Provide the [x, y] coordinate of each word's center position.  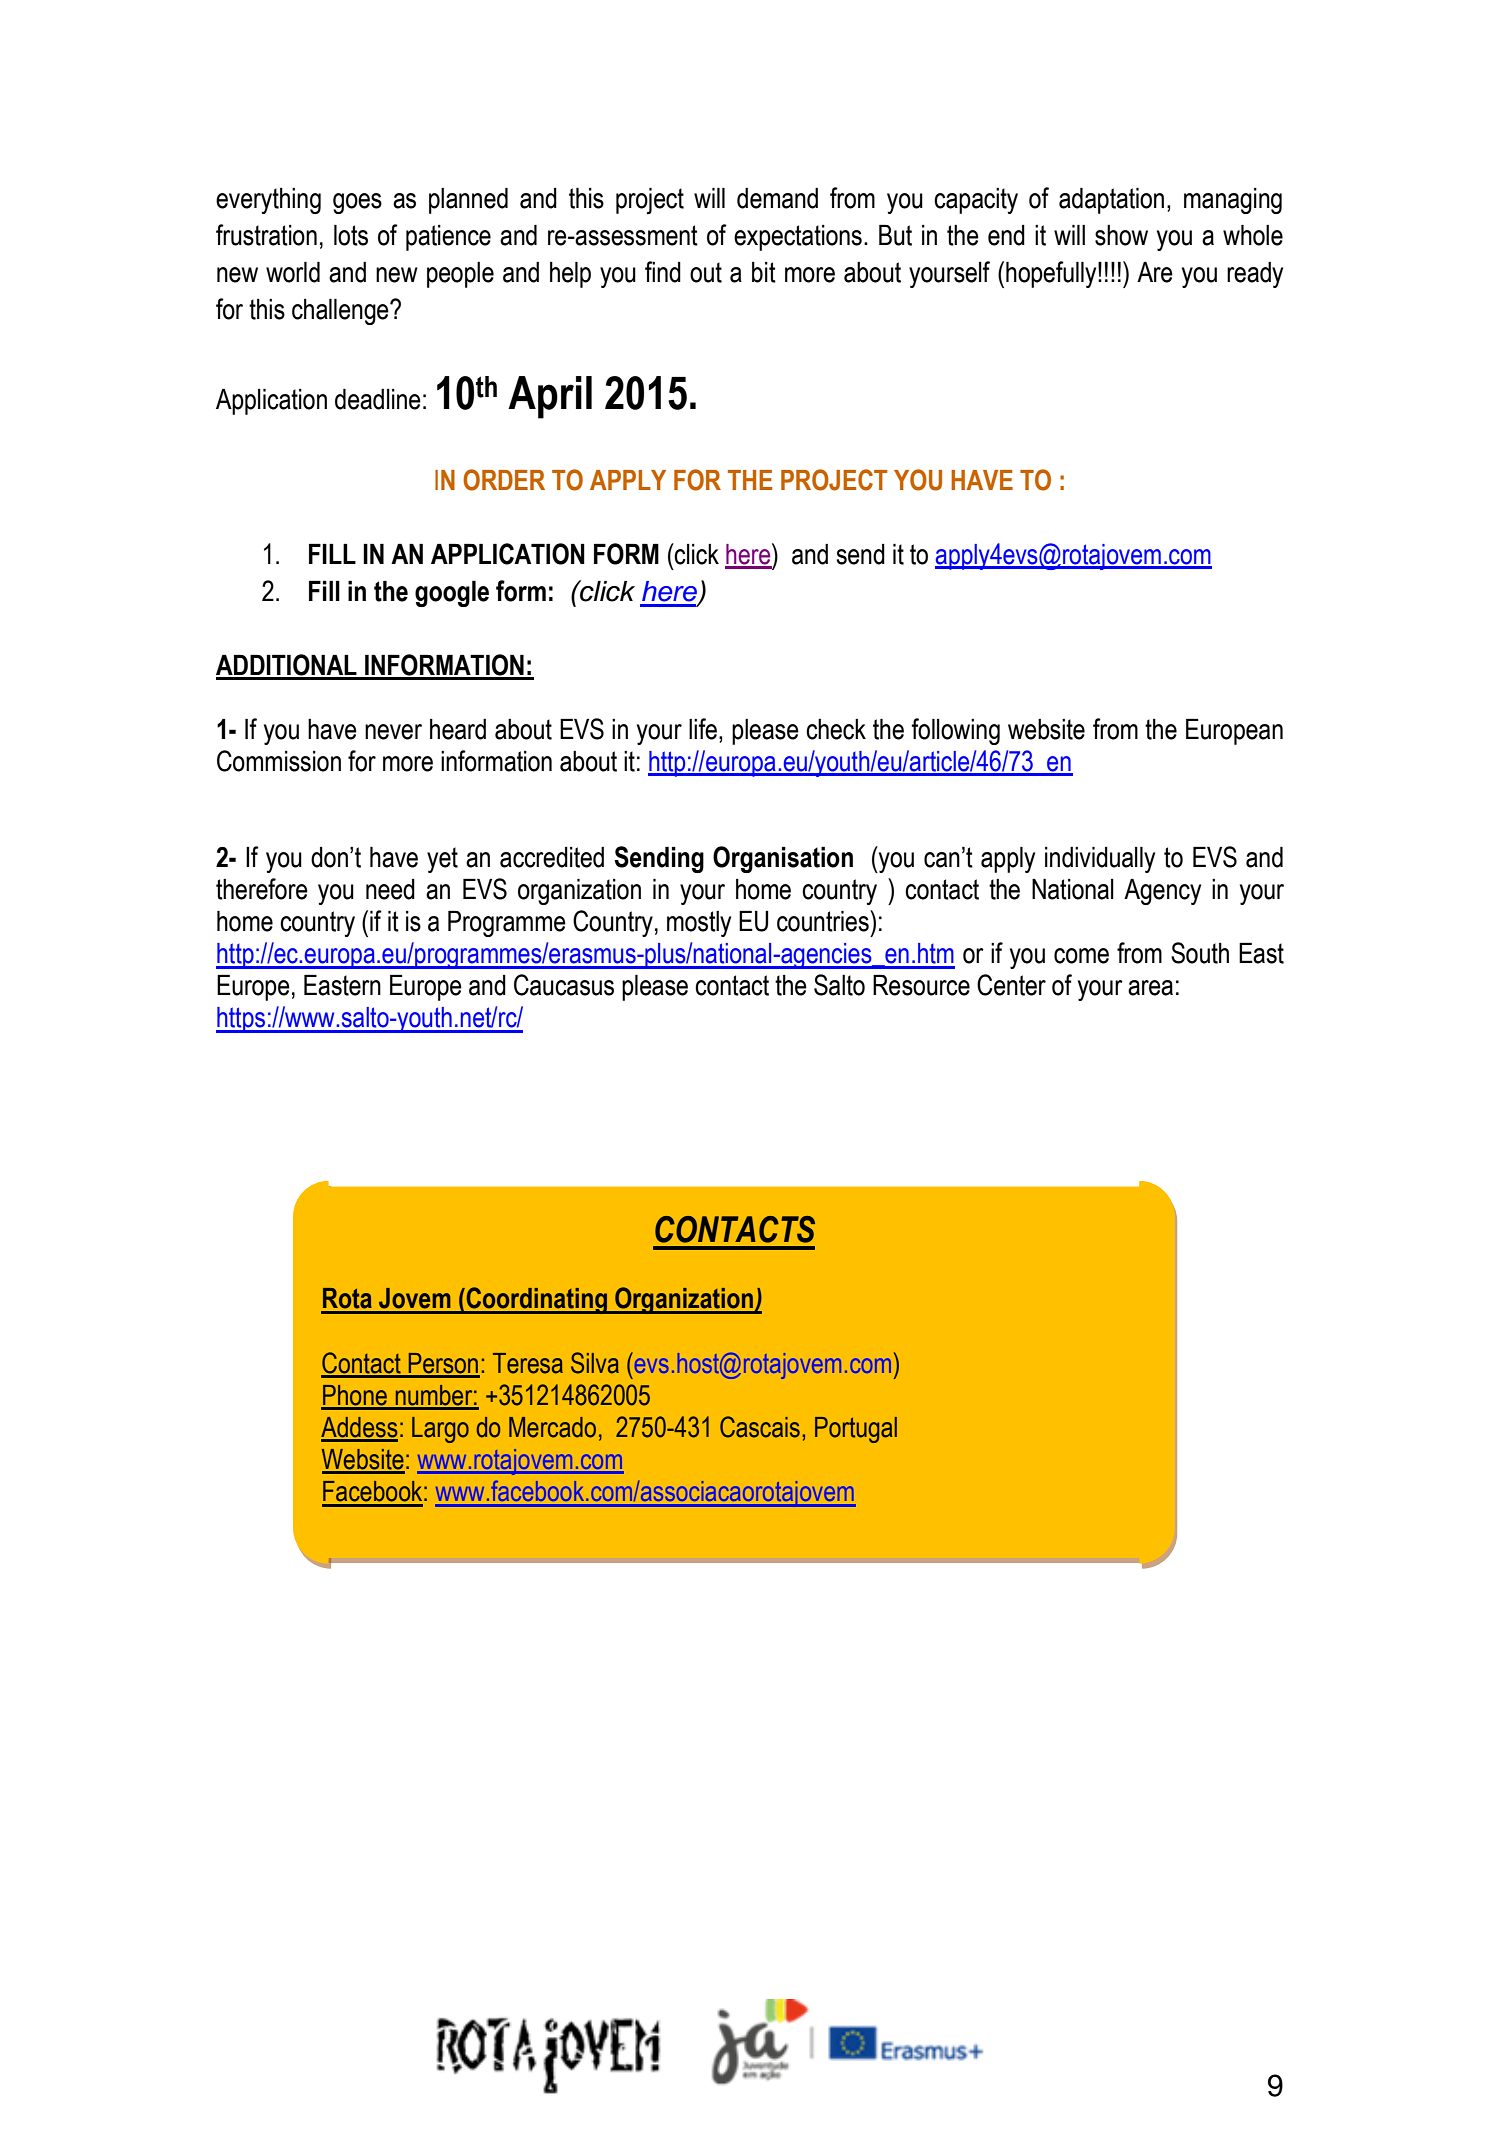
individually [1100, 860]
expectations [798, 238]
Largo [440, 1430]
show [1121, 235]
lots [351, 235]
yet [442, 860]
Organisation [783, 859]
